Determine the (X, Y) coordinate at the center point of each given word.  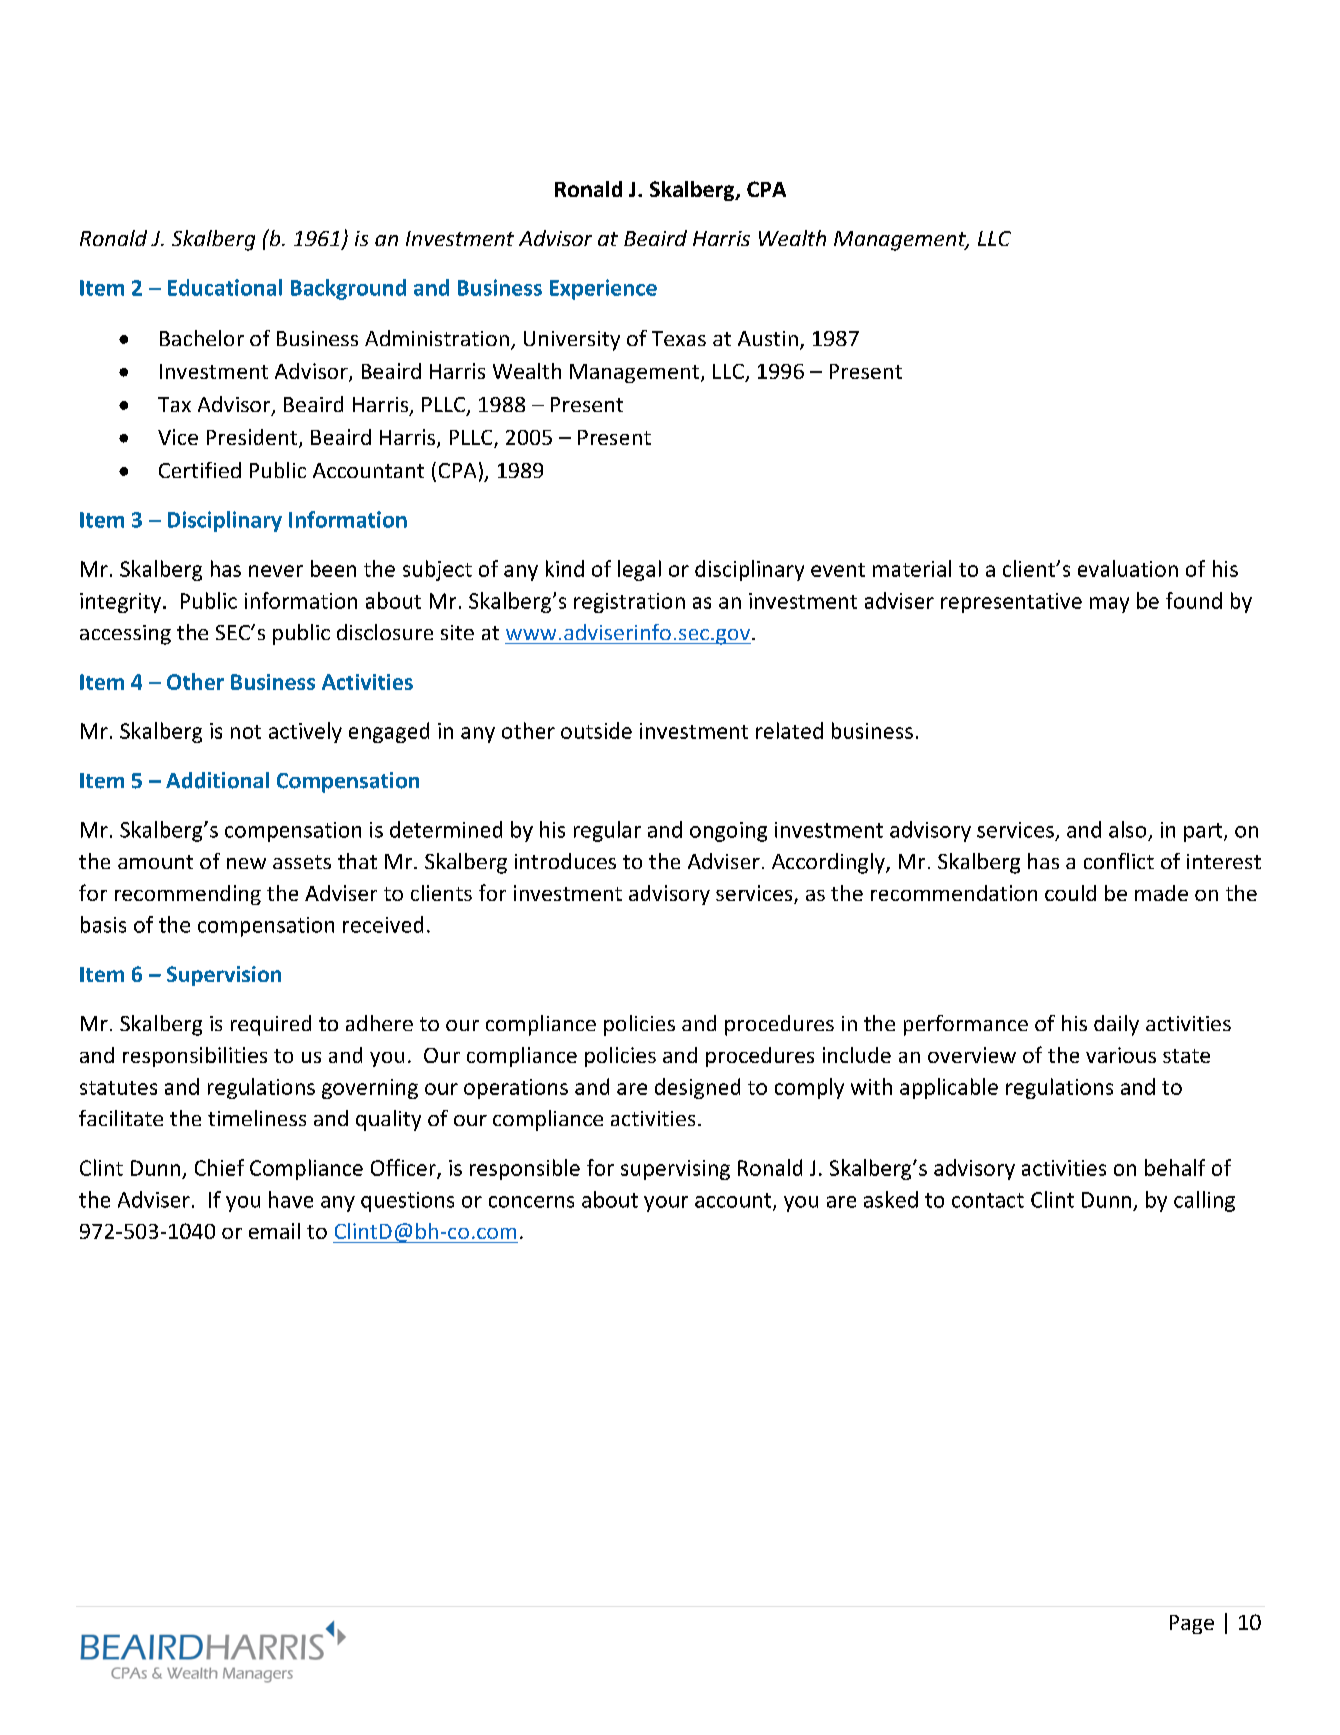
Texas (679, 338)
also (1127, 829)
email (274, 1231)
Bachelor (202, 338)
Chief (219, 1167)
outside (596, 730)
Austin (768, 338)
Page (1192, 1624)
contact (988, 1200)
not (246, 732)
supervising (675, 1170)
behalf (1175, 1167)
